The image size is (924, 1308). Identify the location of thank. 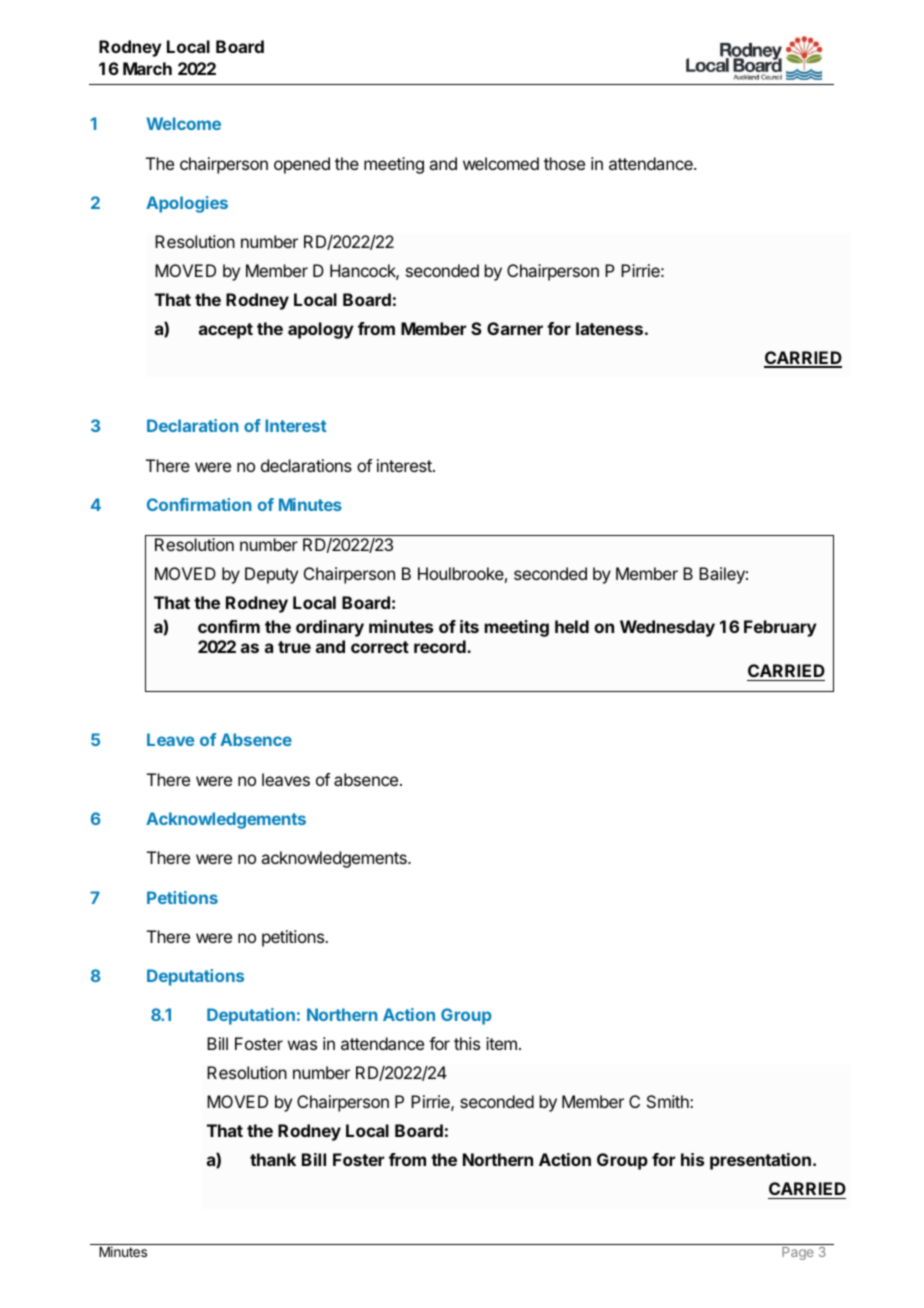
(273, 1159).
